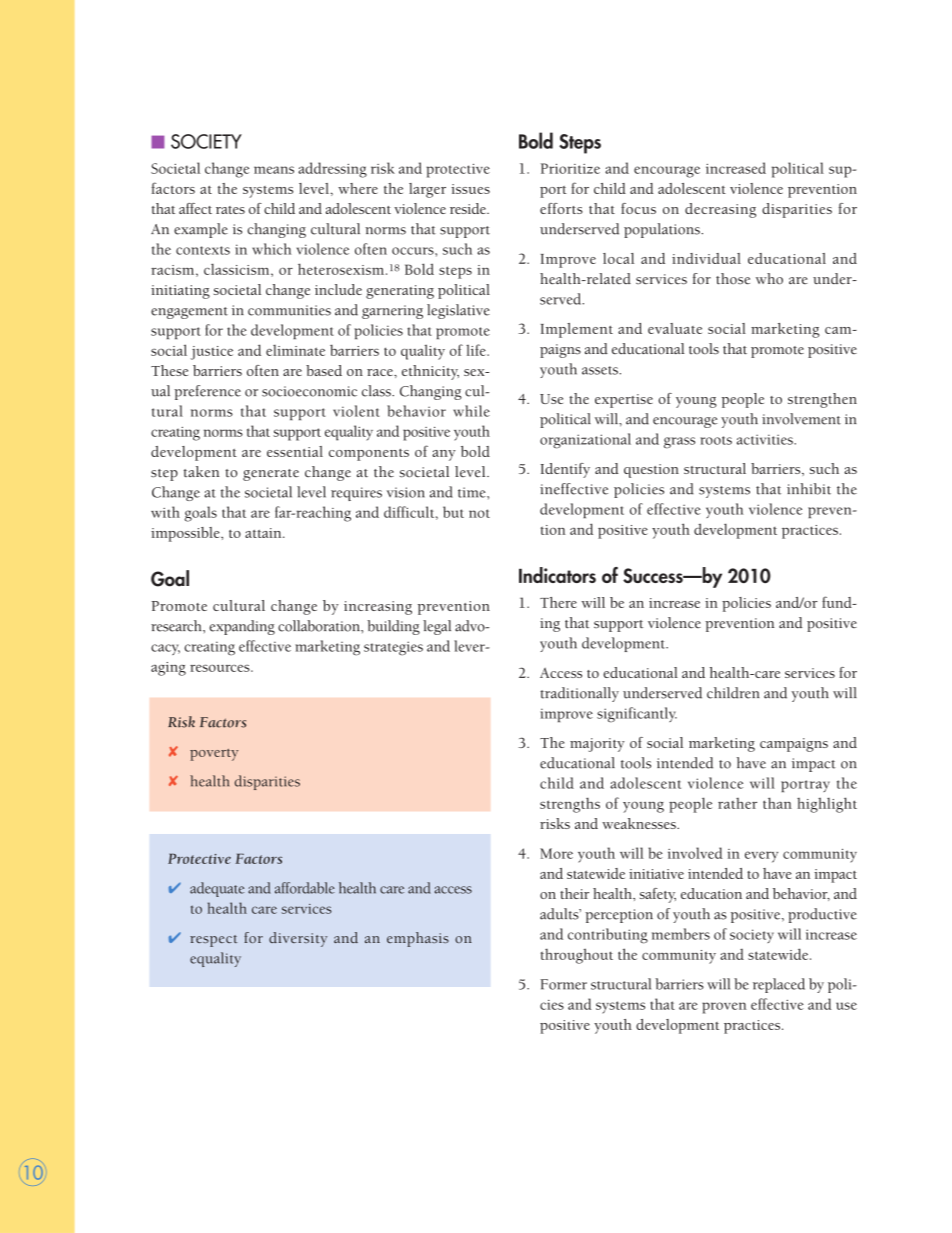 This page has height=1233, width=952. I want to click on issues, so click(470, 189).
